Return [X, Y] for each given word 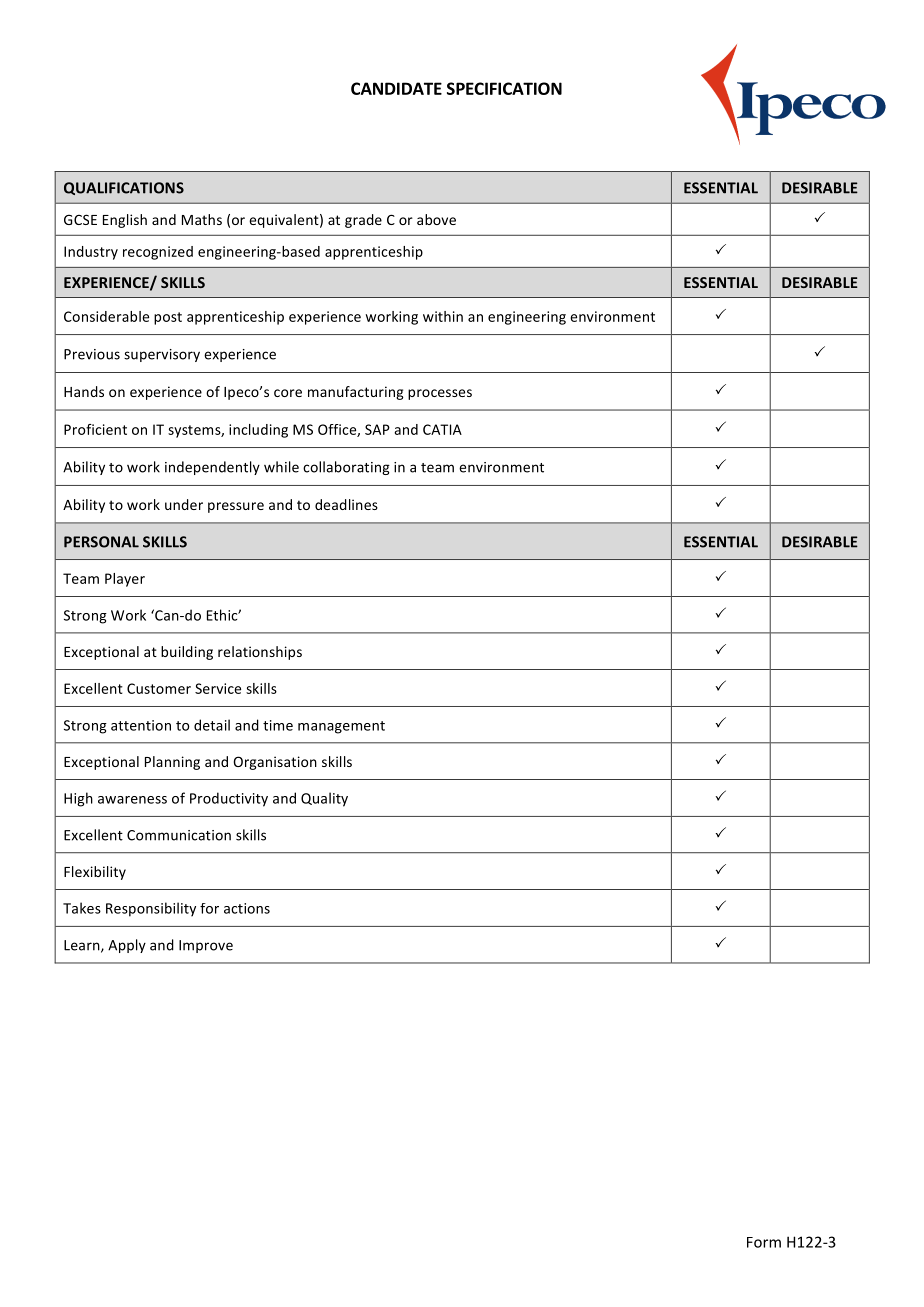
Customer [159, 688]
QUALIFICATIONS [124, 188]
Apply [127, 946]
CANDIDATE [396, 88]
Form [764, 1242]
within [443, 316]
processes [440, 394]
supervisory [162, 355]
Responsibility [151, 909]
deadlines [346, 504]
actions [247, 908]
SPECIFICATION [504, 88]
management [341, 727]
